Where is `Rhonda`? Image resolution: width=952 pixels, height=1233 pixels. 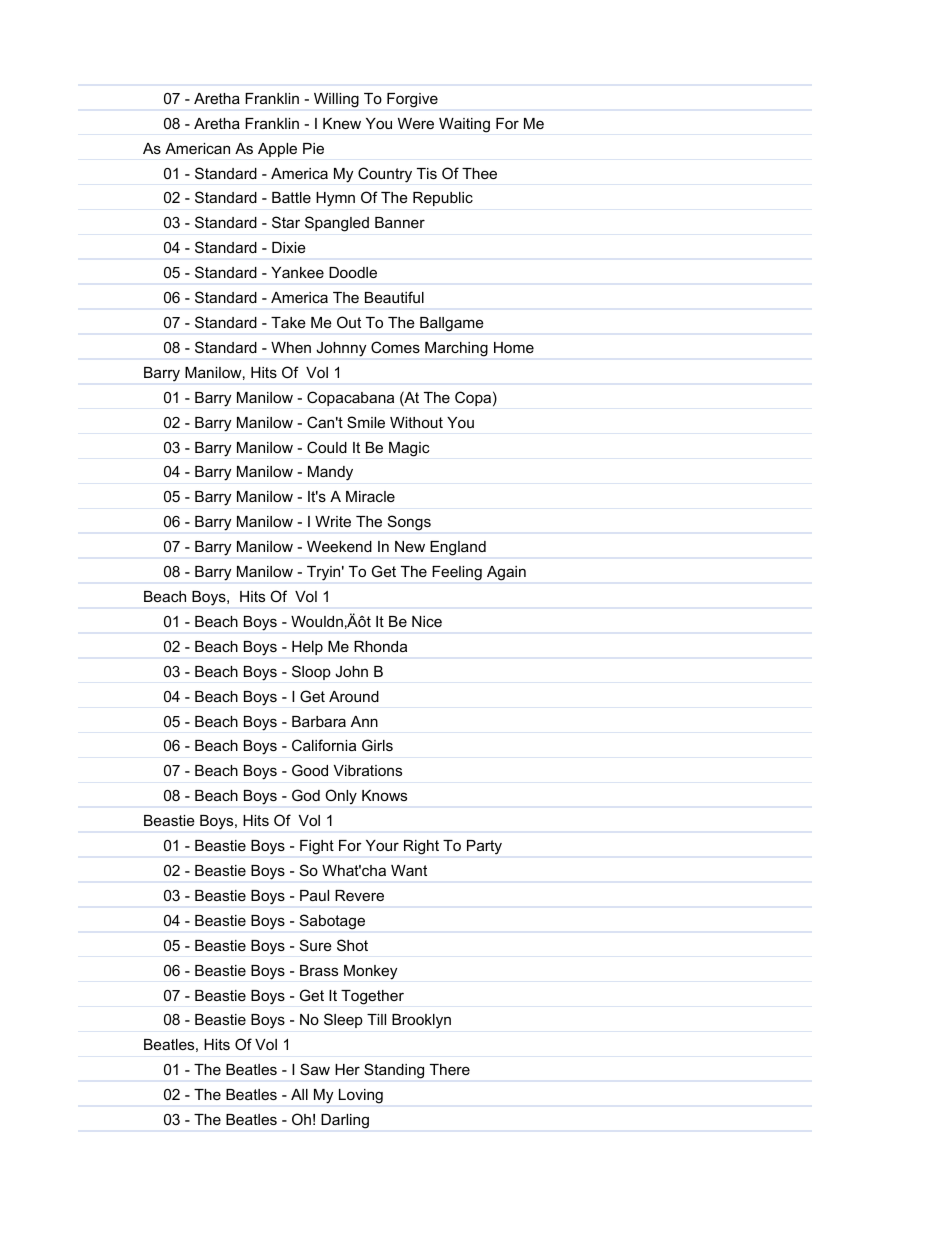
Rhonda is located at coordinates (380, 646).
